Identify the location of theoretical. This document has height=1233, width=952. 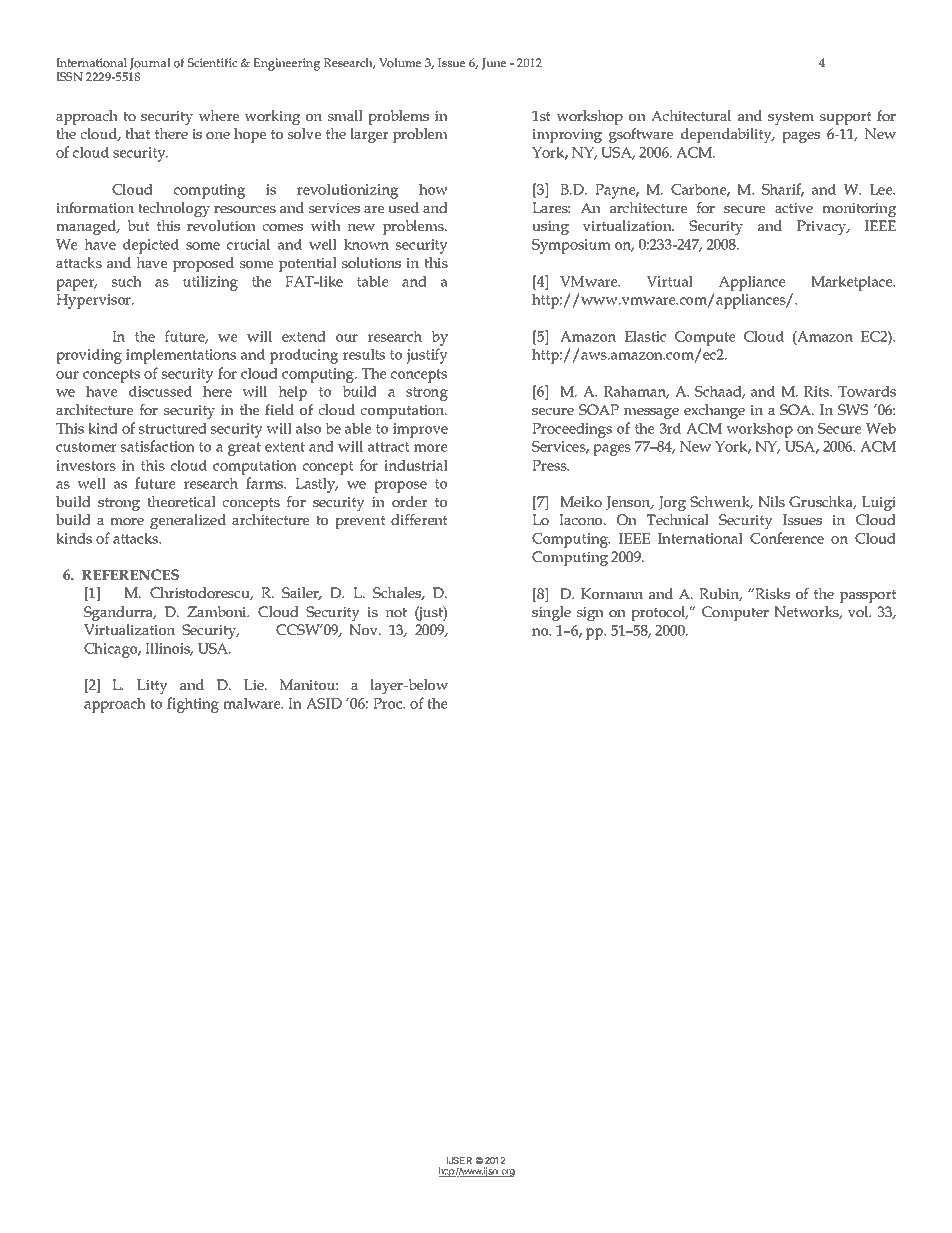
(181, 501).
